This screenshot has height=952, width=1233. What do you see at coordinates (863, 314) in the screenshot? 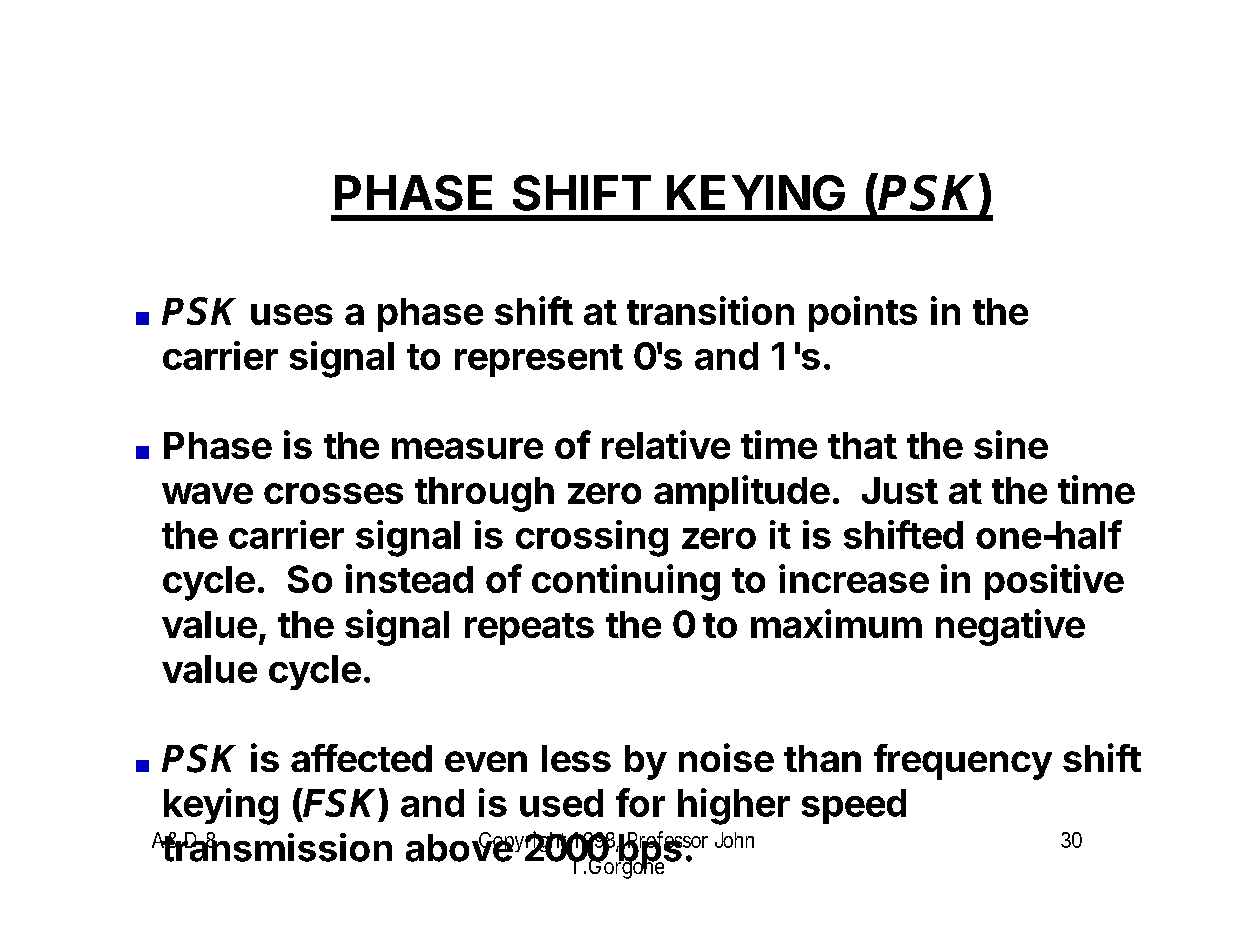
I see `points` at bounding box center [863, 314].
